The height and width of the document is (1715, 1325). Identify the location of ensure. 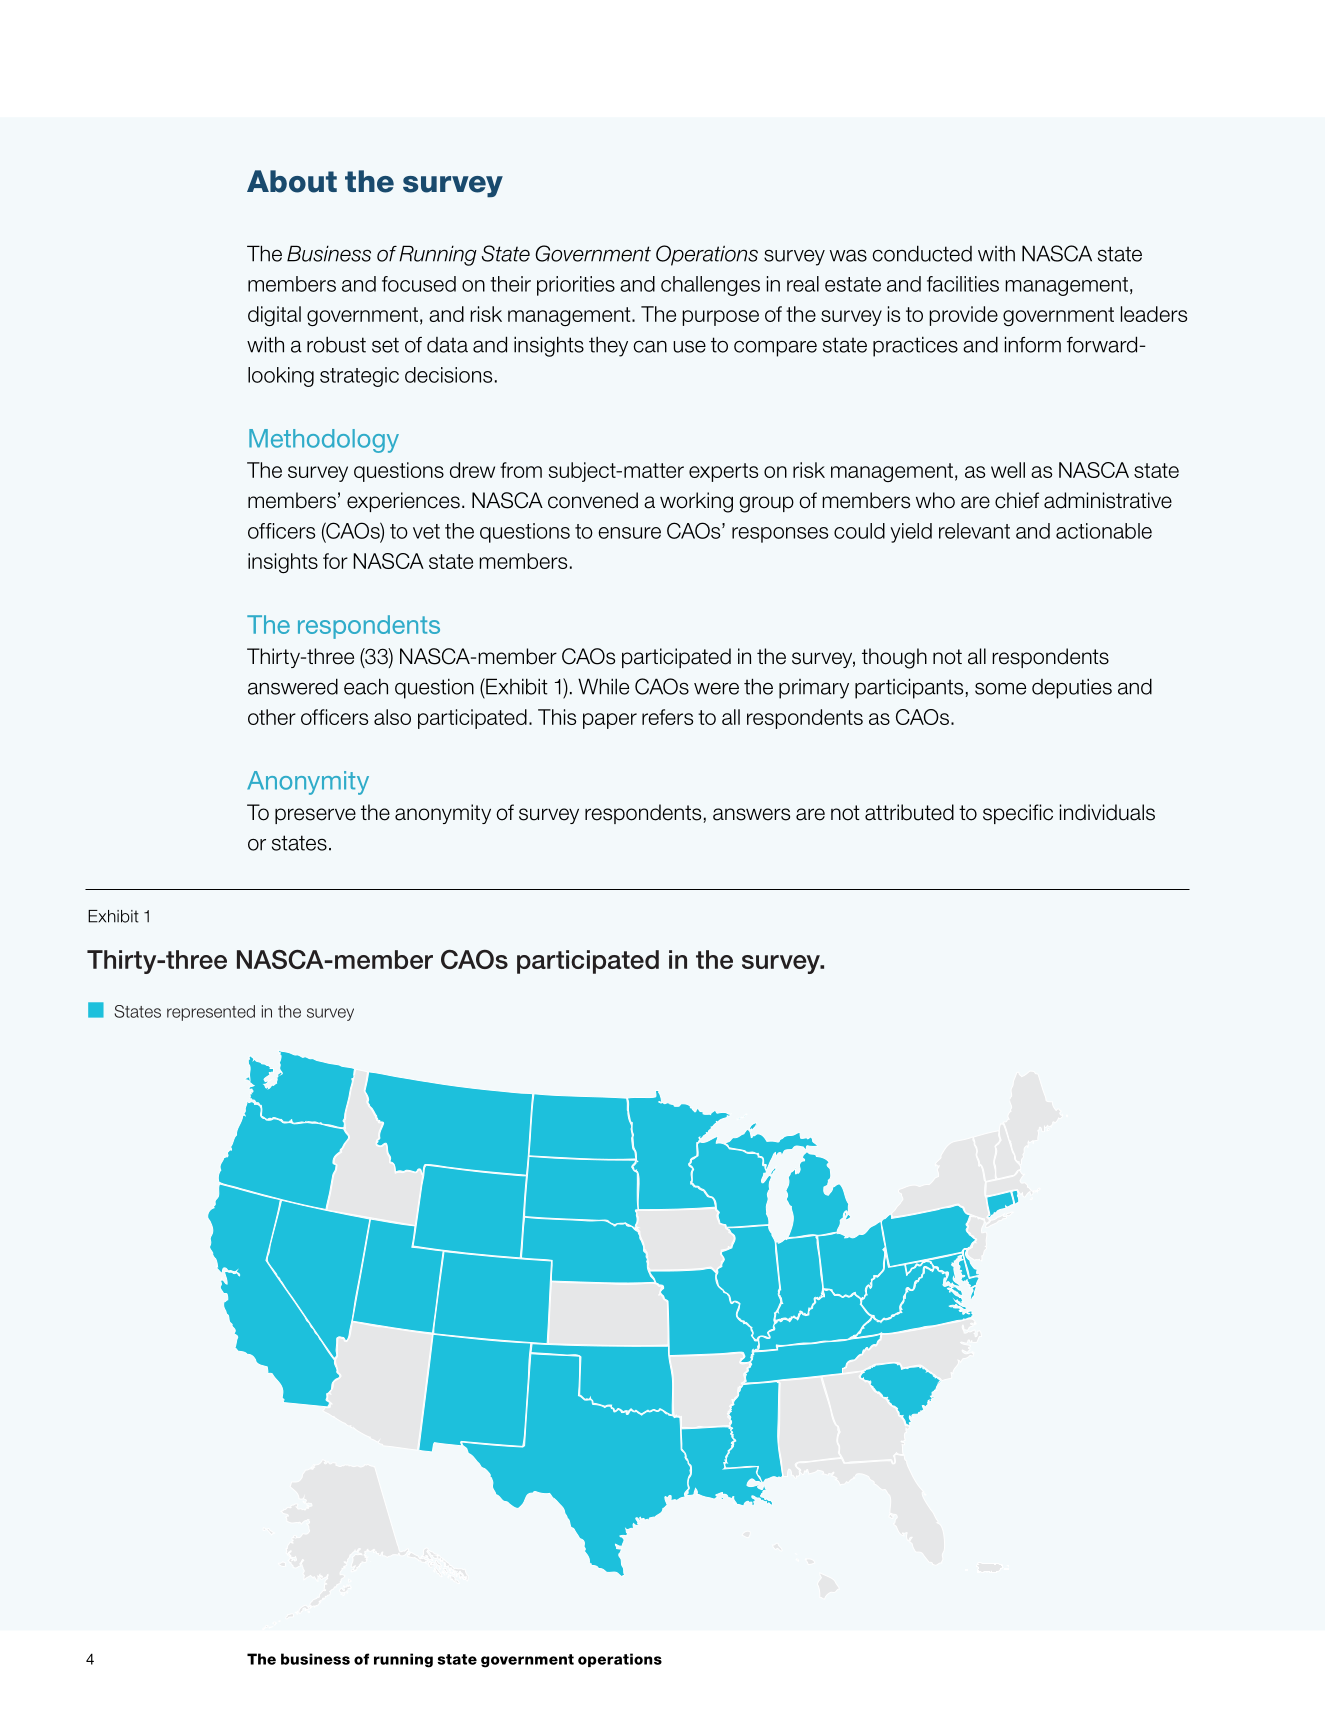
(629, 533).
